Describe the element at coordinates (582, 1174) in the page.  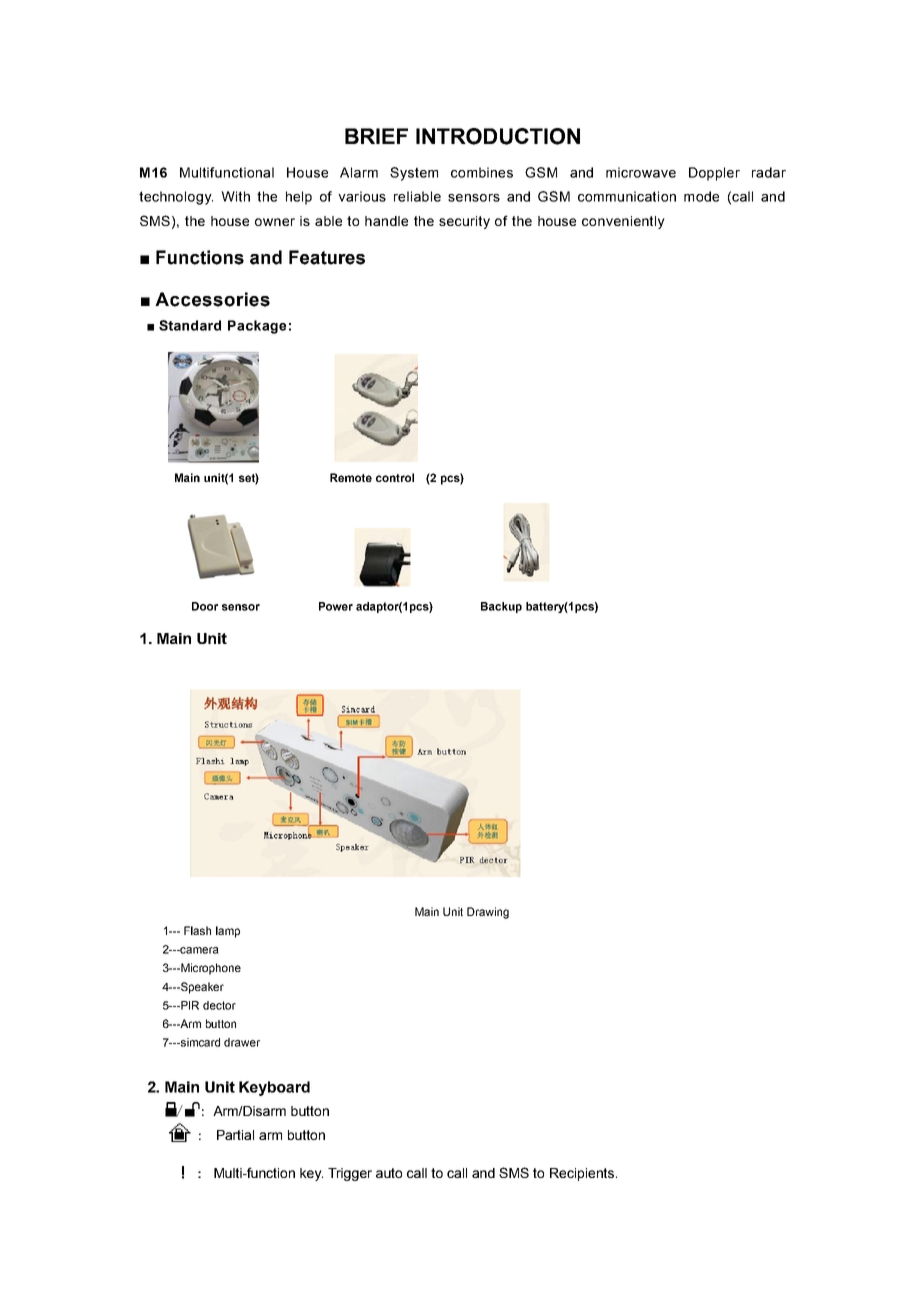
I see `Recipients` at that location.
